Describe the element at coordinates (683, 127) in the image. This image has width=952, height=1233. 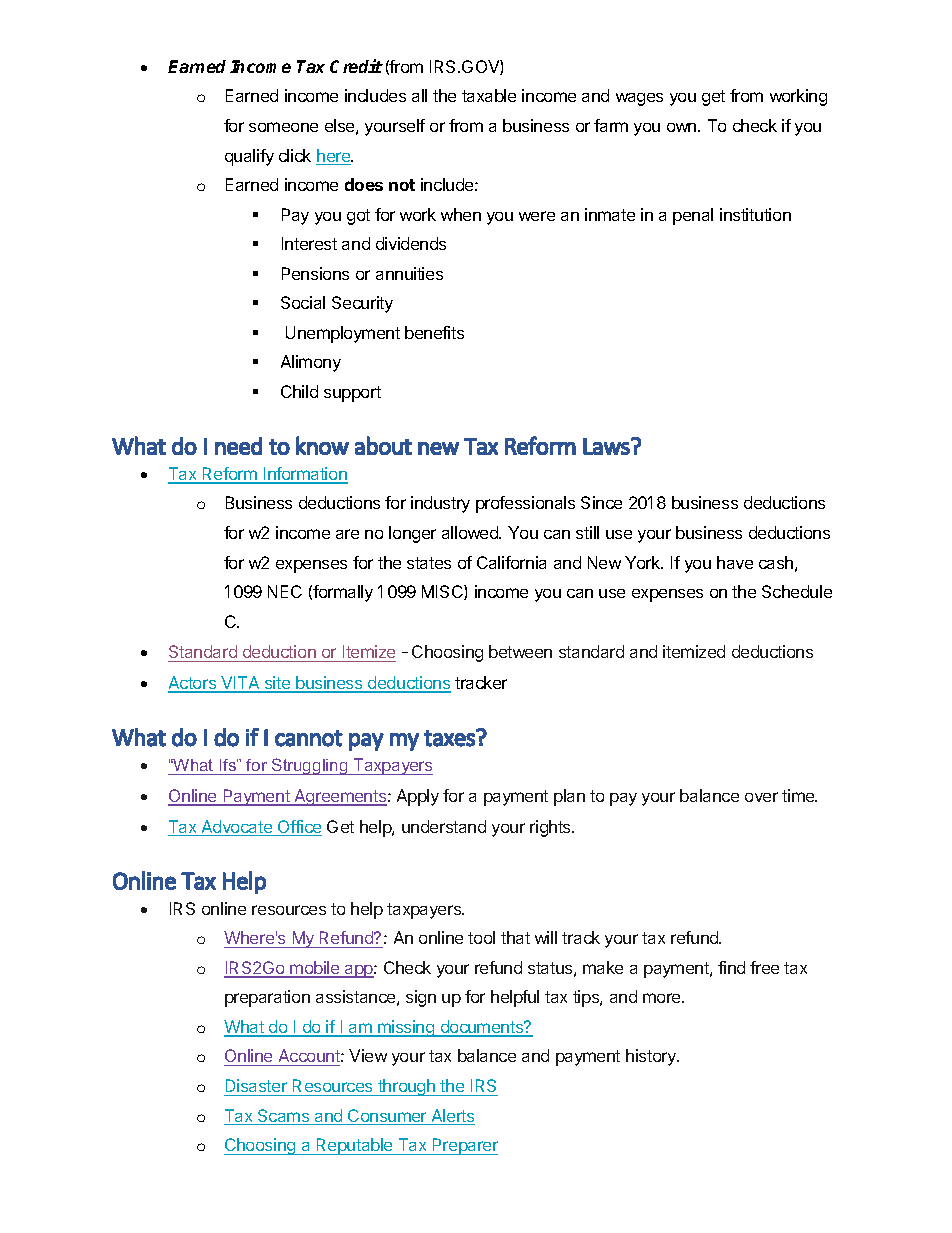
I see `own` at that location.
